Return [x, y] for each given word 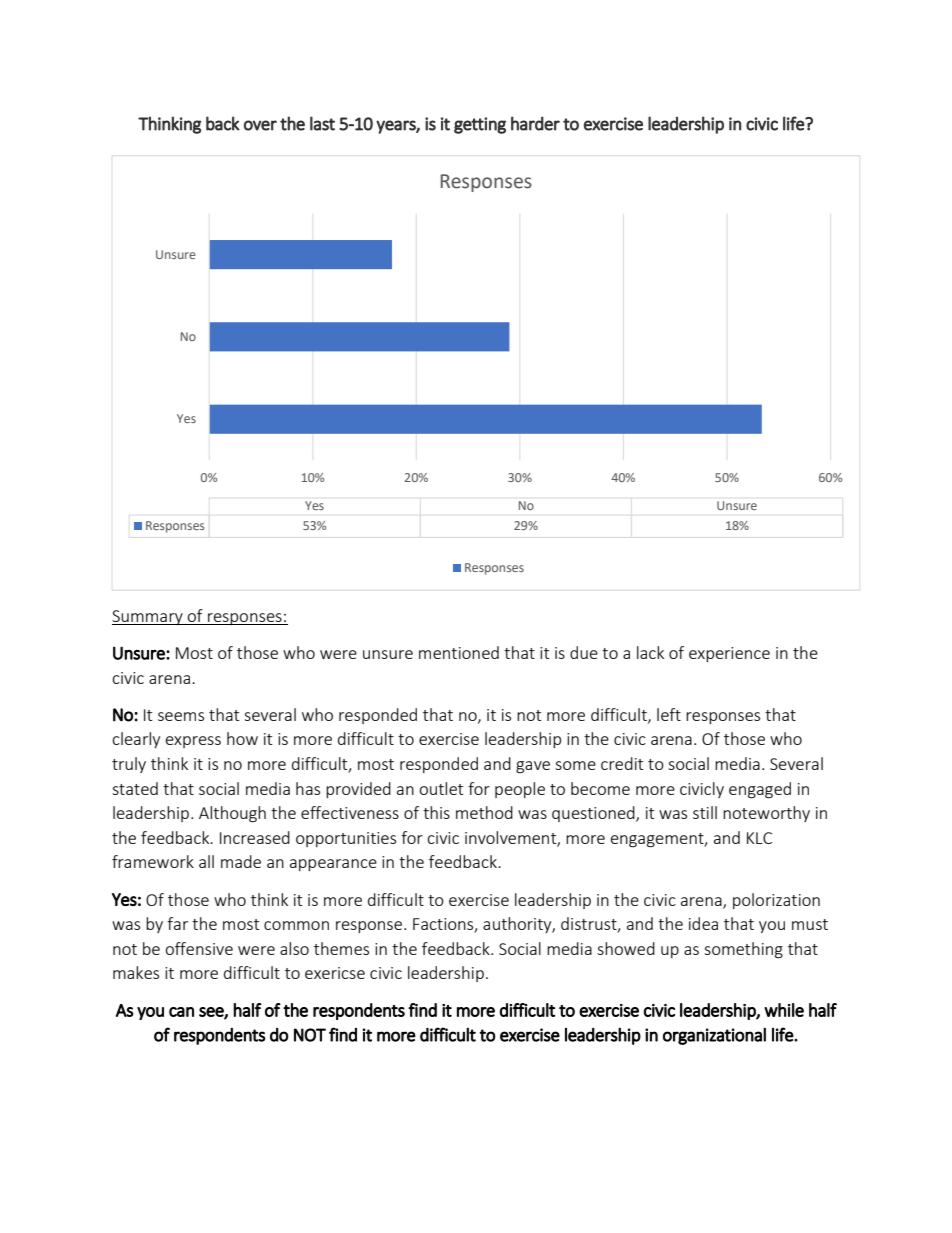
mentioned [459, 652]
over [260, 125]
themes [341, 948]
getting [480, 125]
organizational [714, 1036]
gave [533, 767]
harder [535, 123]
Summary [148, 617]
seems [181, 716]
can [181, 1012]
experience [729, 654]
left [669, 714]
